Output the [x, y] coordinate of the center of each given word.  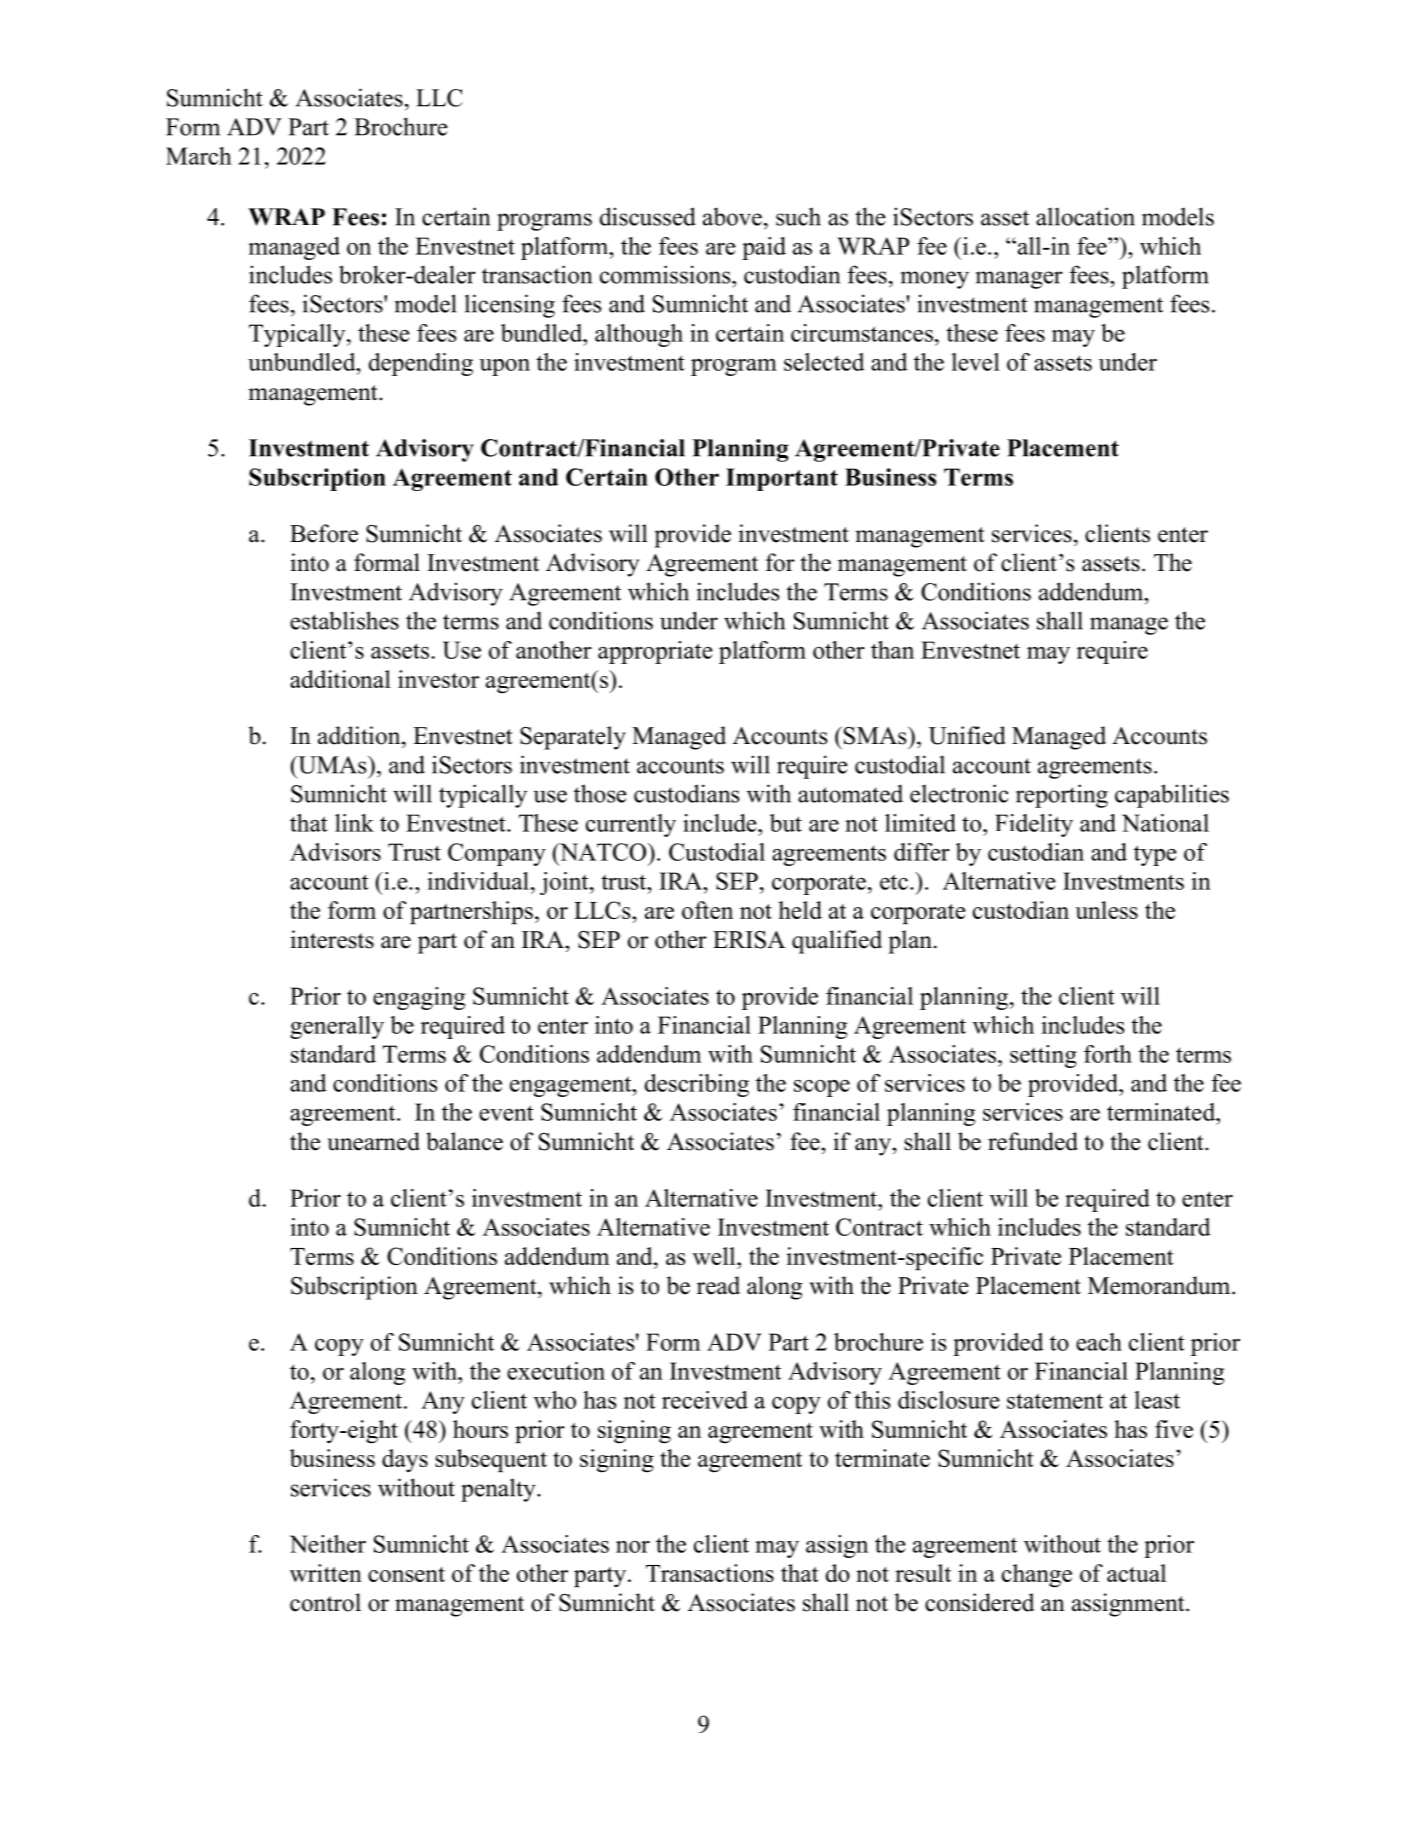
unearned [373, 1141]
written [326, 1573]
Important [782, 479]
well [715, 1256]
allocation [1085, 216]
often [707, 910]
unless [1106, 910]
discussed [648, 216]
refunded [1033, 1141]
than [892, 650]
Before [324, 533]
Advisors [335, 852]
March [199, 156]
